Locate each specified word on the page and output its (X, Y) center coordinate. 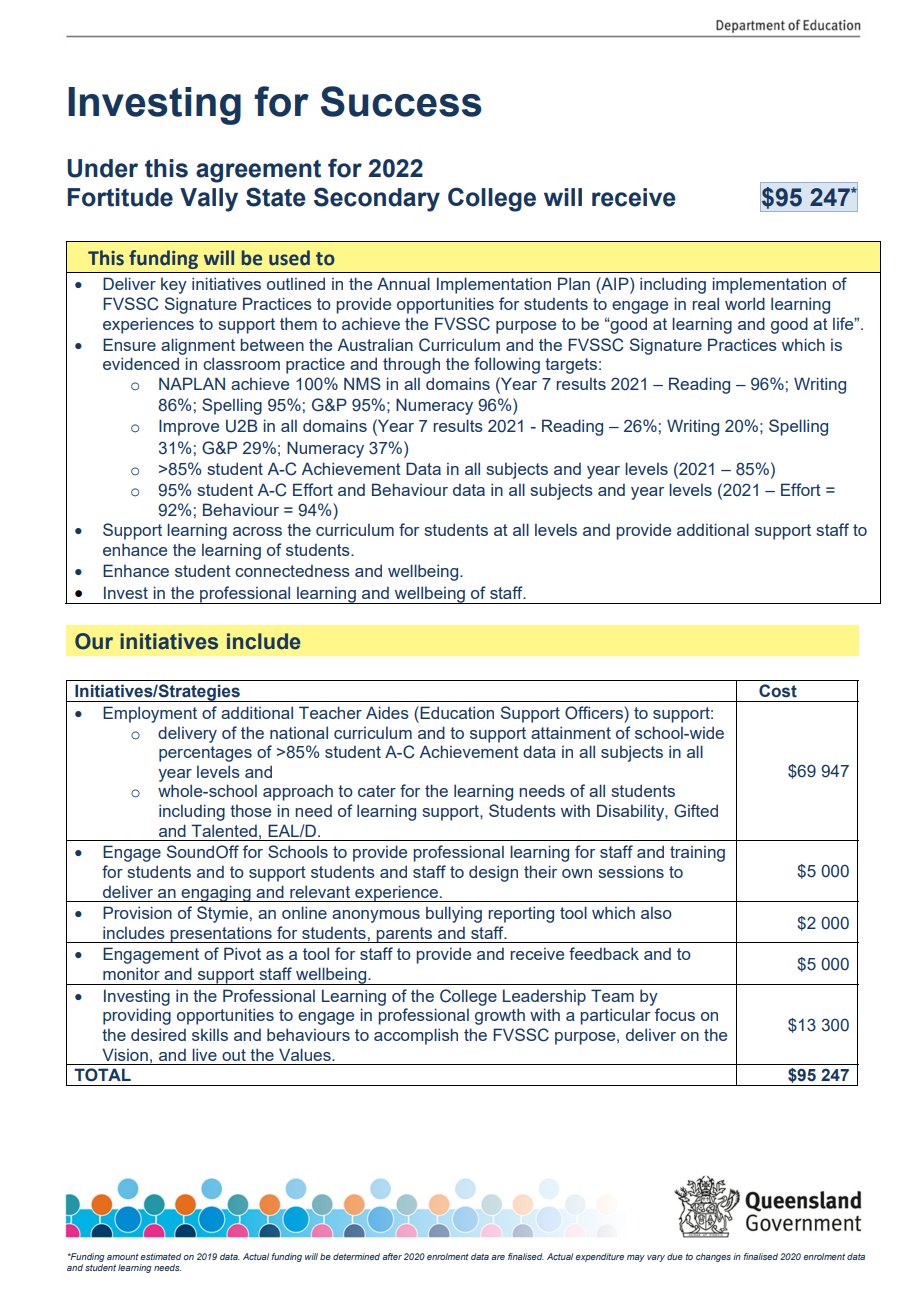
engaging (216, 893)
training (697, 854)
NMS (362, 383)
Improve (189, 427)
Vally (209, 200)
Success (401, 101)
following (507, 365)
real (705, 303)
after (392, 1256)
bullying (454, 914)
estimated (161, 1256)
